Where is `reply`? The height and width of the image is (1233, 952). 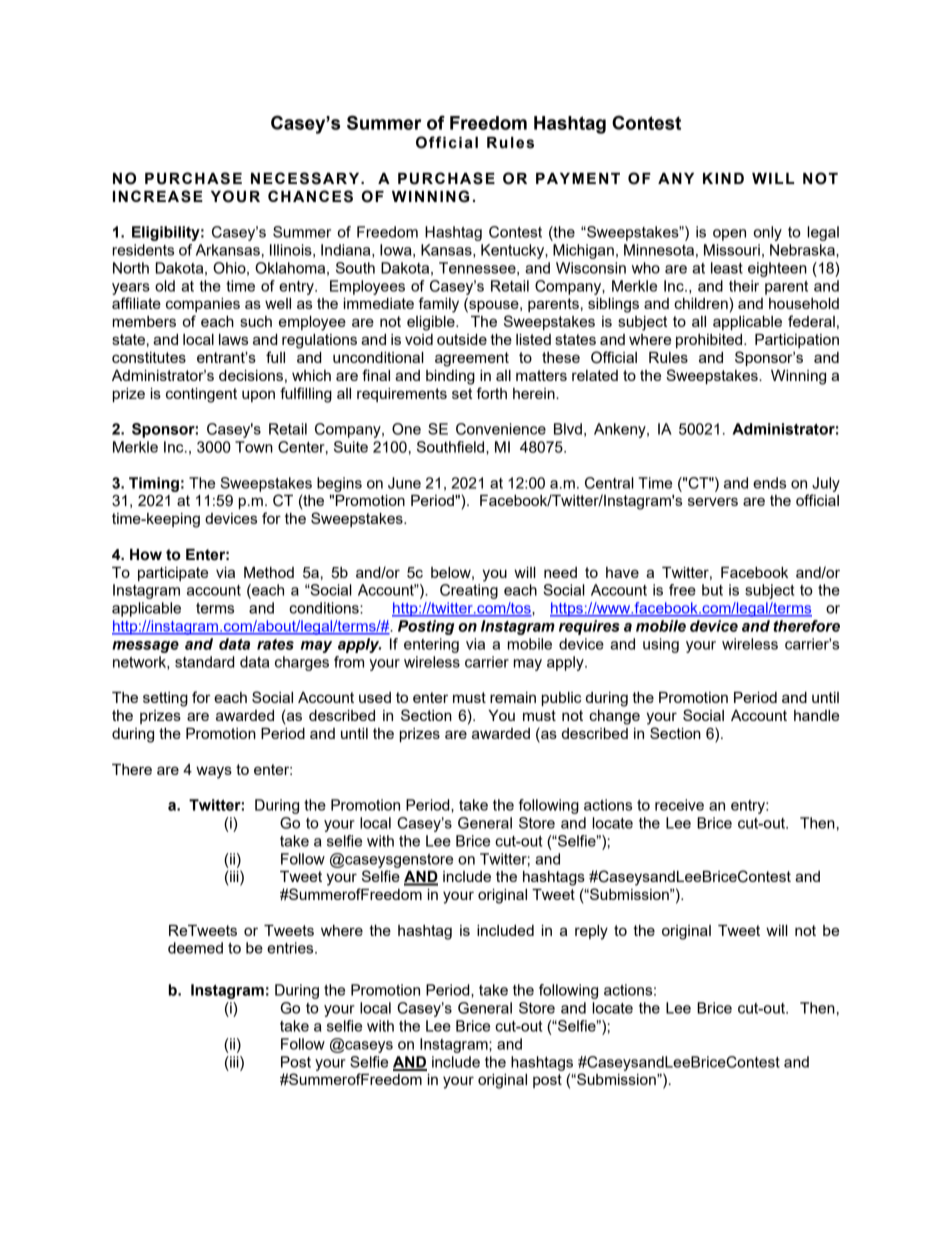
reply is located at coordinates (591, 932).
